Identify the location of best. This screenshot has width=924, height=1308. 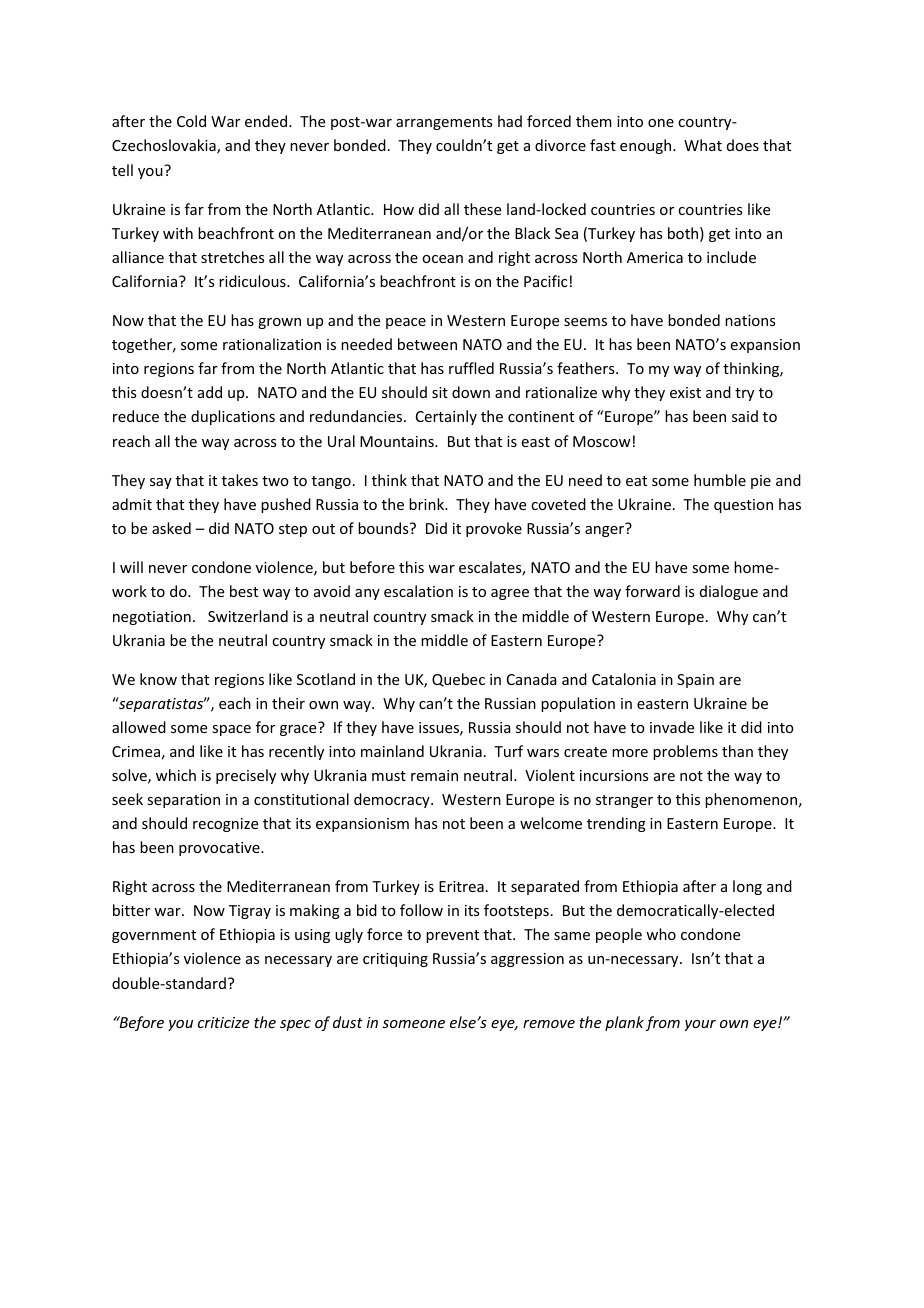
(244, 591).
